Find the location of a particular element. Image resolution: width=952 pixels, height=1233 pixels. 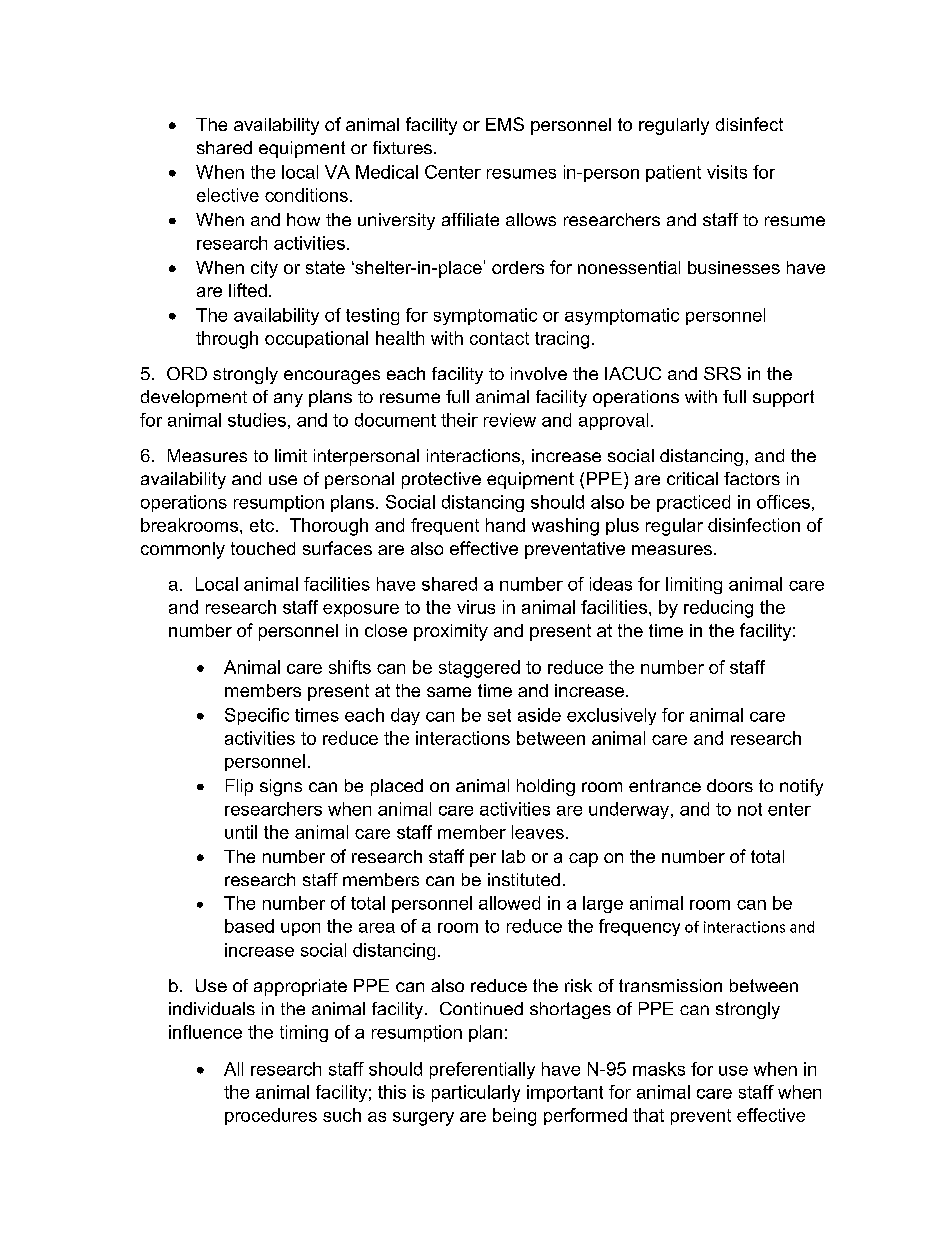

particularly is located at coordinates (476, 1093).
